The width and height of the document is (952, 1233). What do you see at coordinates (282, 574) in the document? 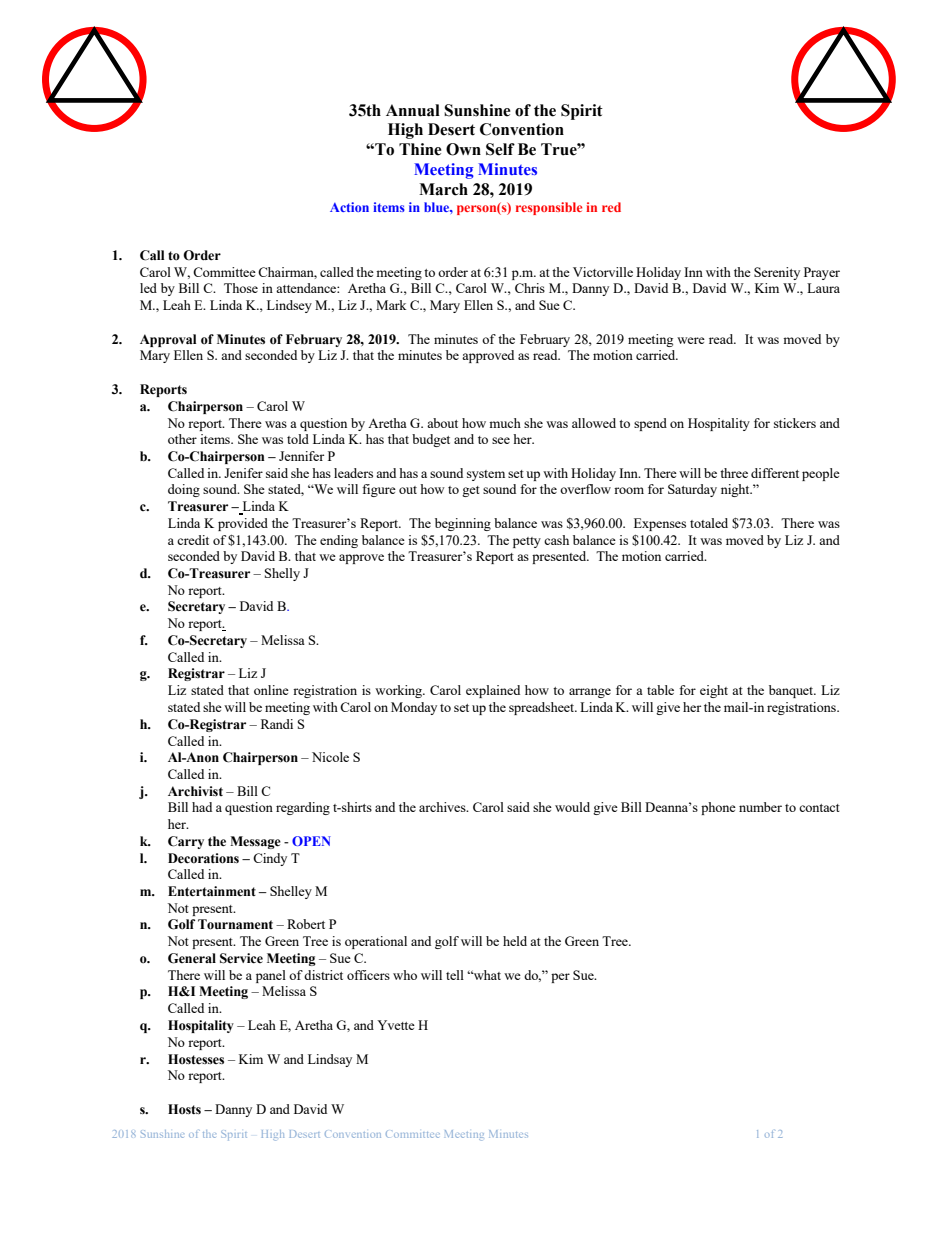
I see `Shelly` at bounding box center [282, 574].
